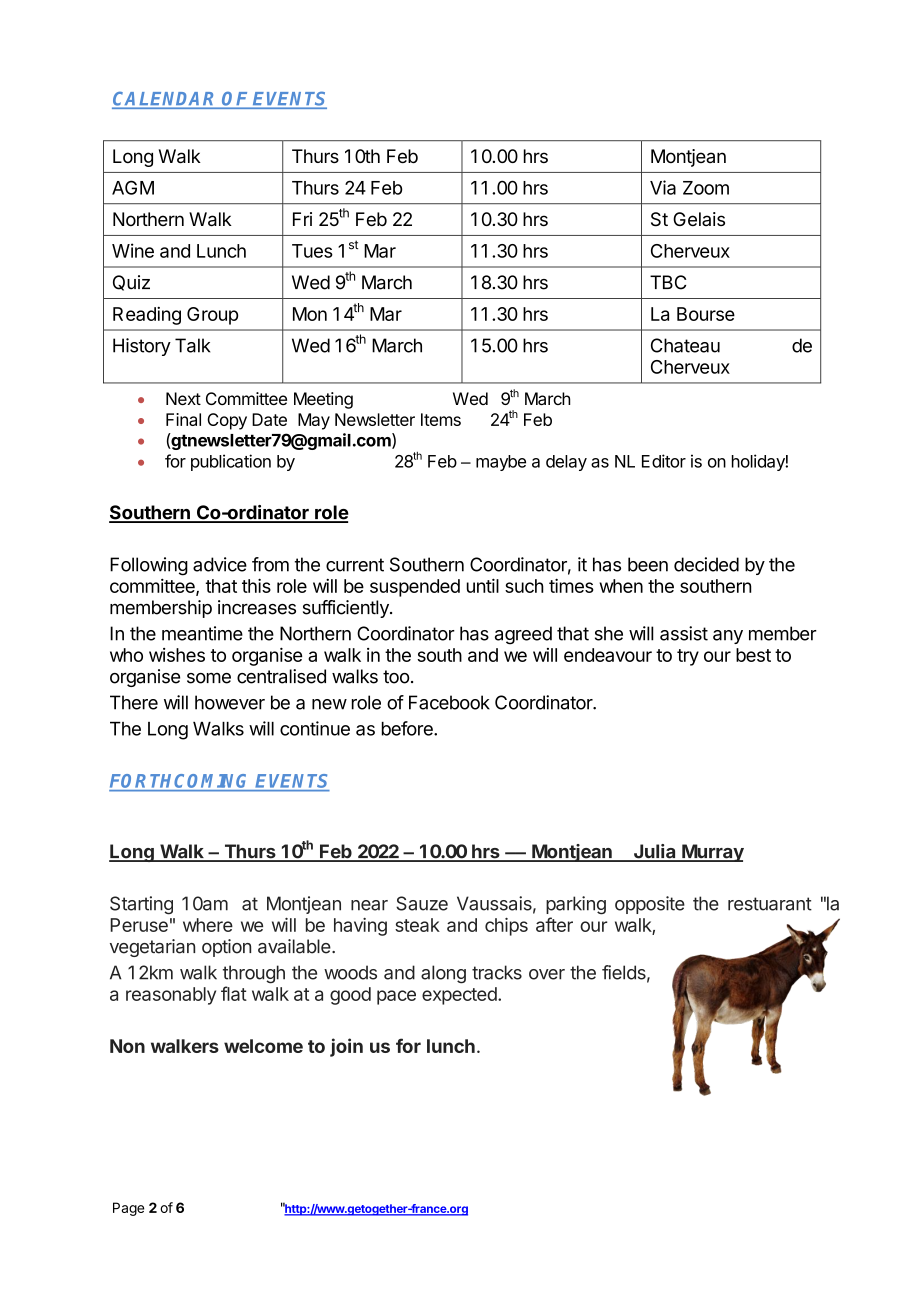  I want to click on AGM, so click(133, 187).
